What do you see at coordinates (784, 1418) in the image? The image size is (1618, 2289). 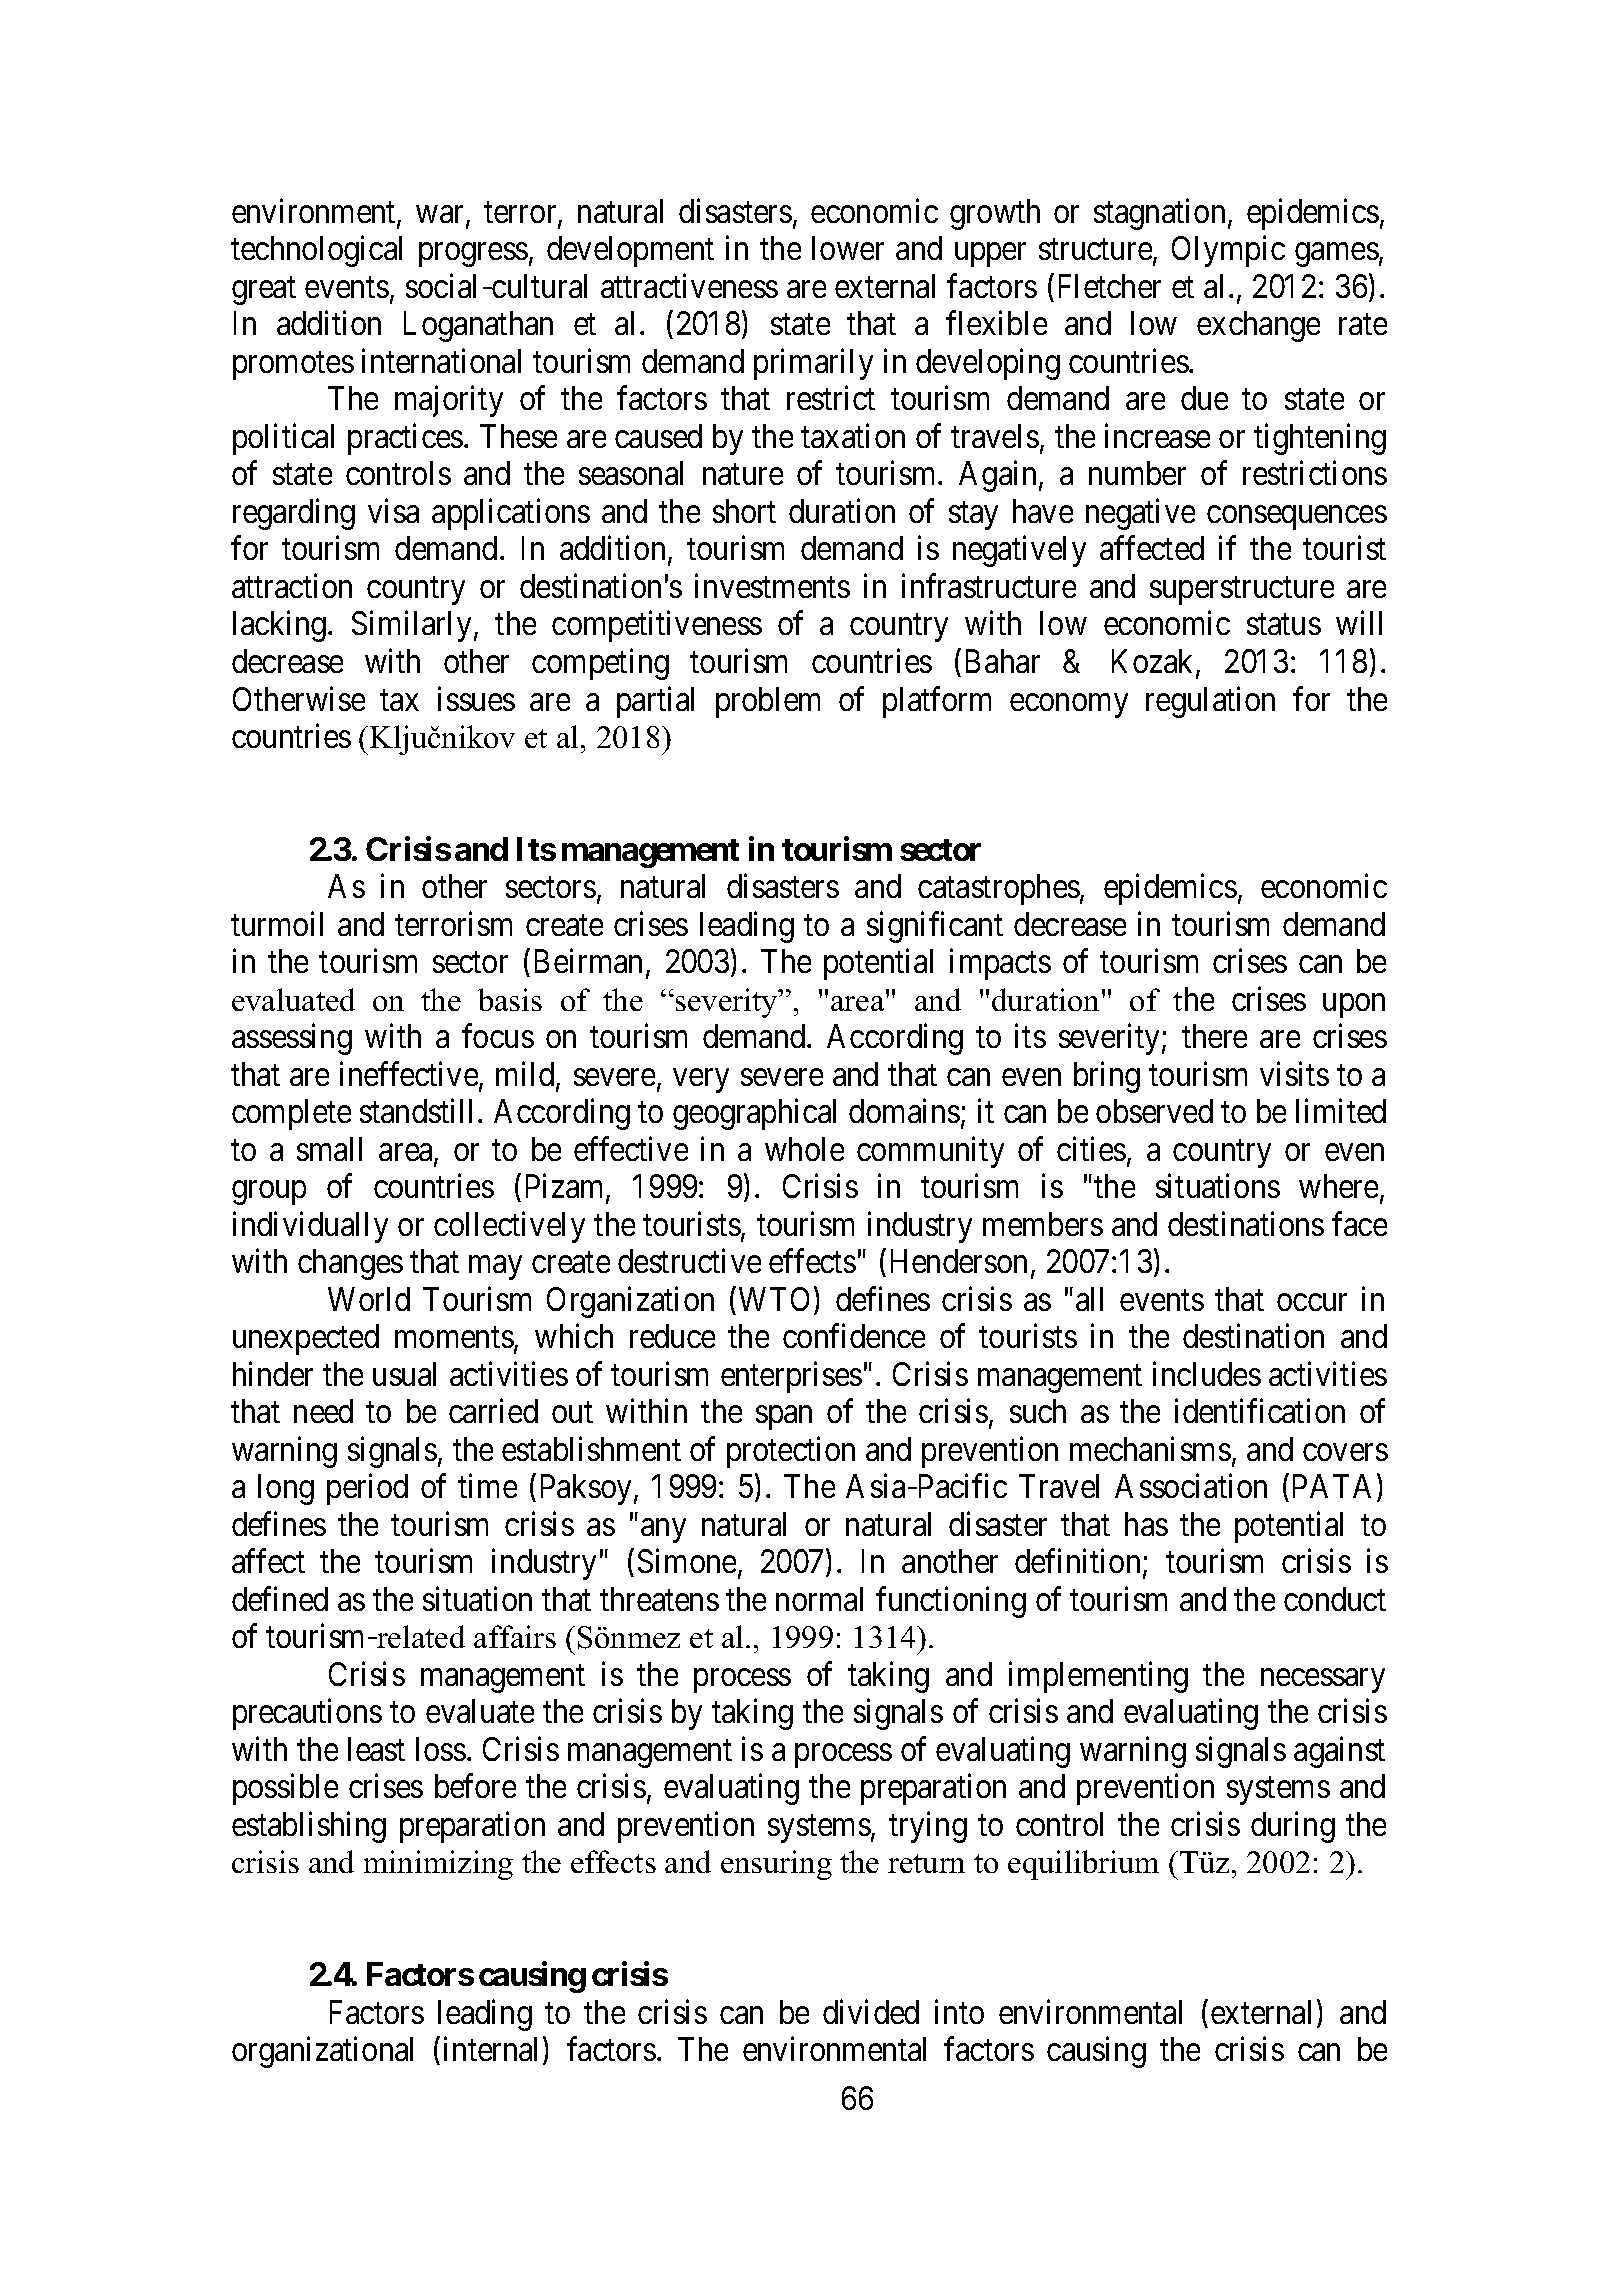 I see `span` at bounding box center [784, 1418].
